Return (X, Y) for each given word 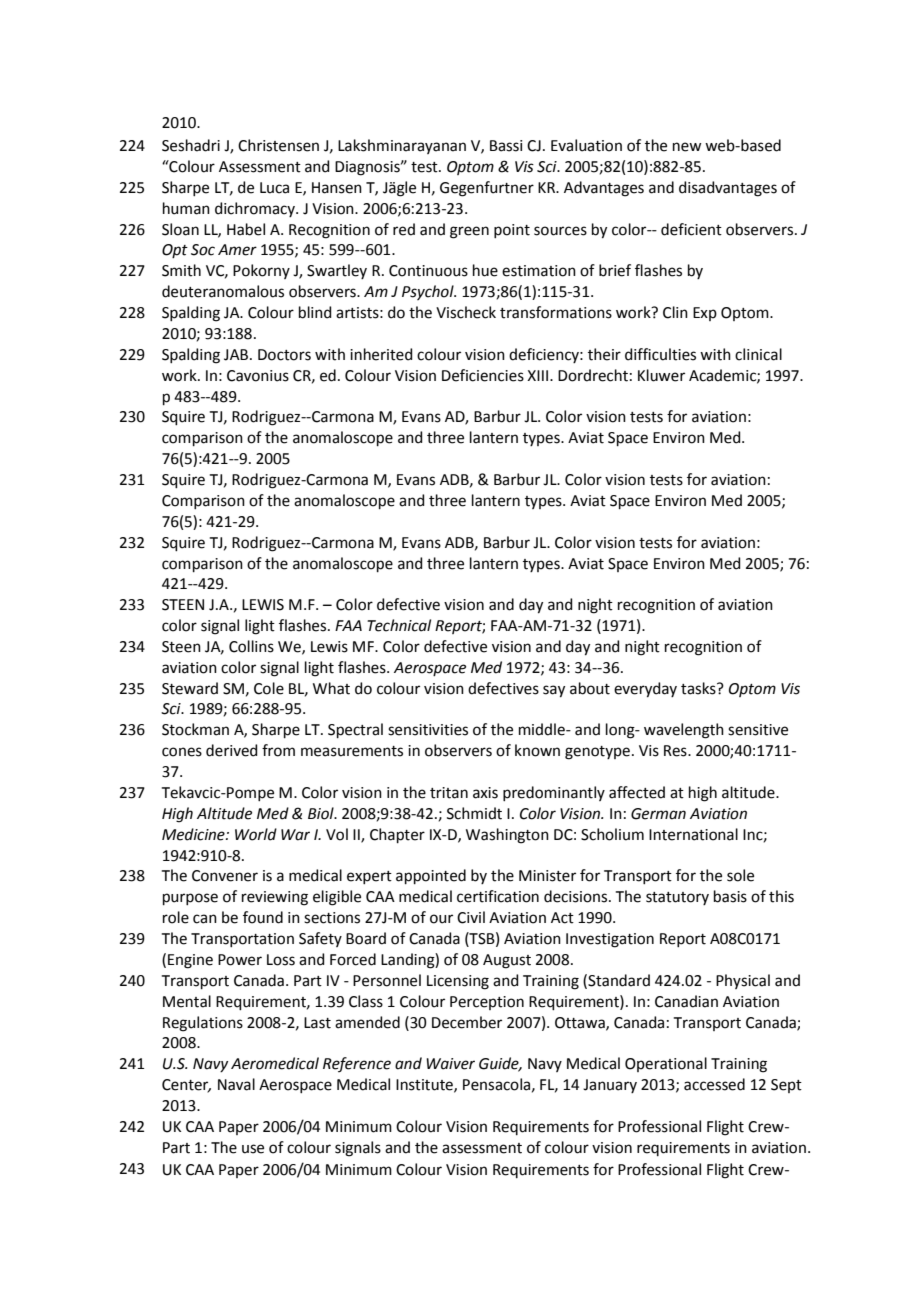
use (253, 1149)
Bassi (506, 146)
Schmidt (474, 813)
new (687, 147)
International (693, 834)
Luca (274, 188)
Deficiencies (483, 375)
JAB (237, 355)
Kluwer (661, 375)
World (256, 834)
